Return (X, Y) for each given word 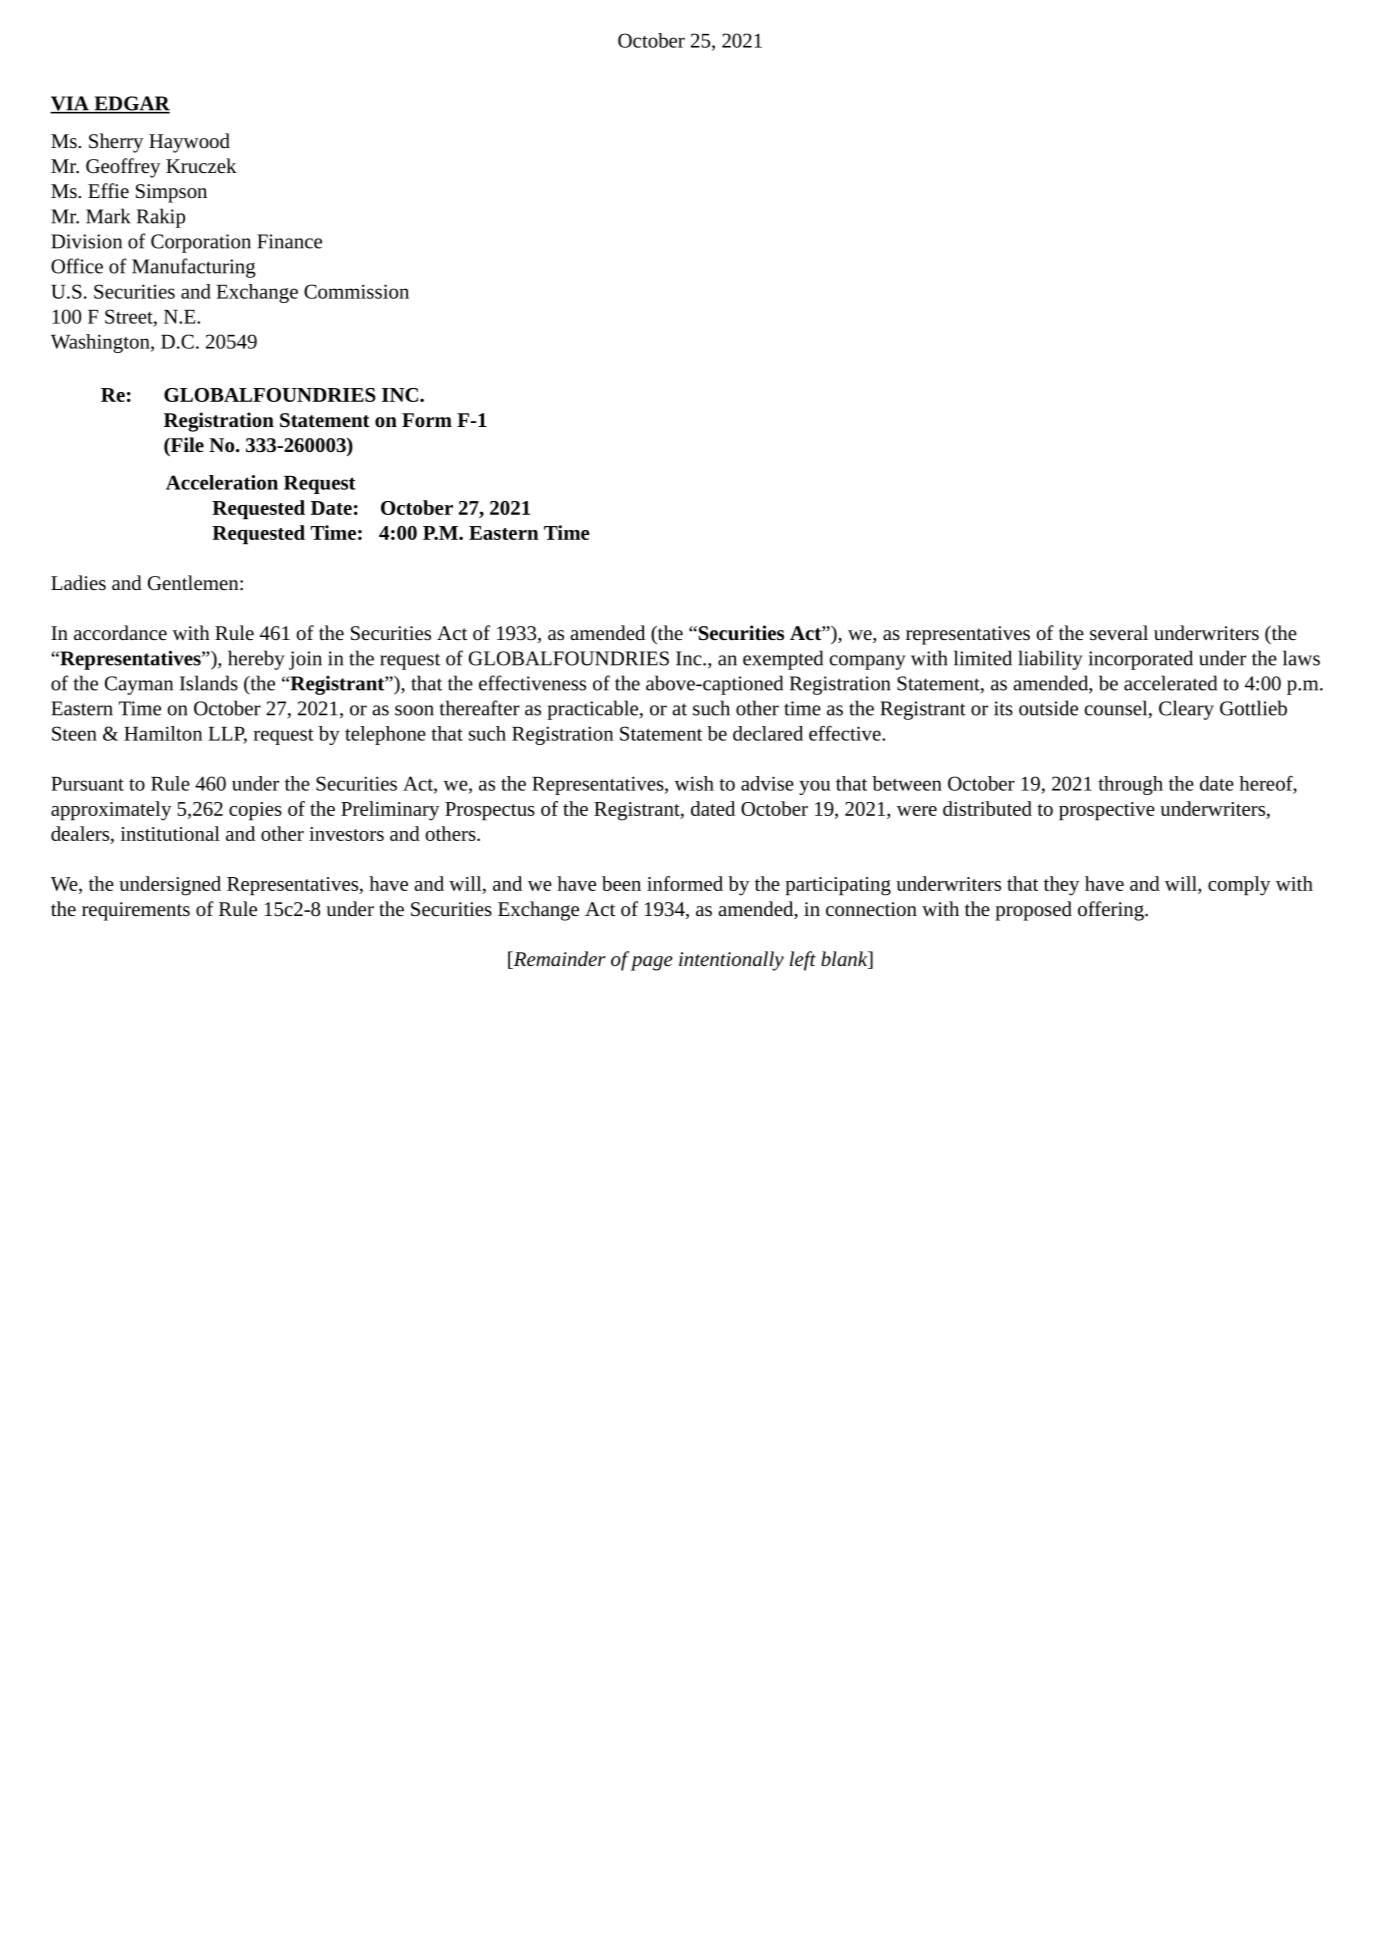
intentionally (731, 961)
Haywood (189, 143)
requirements (136, 911)
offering (1112, 911)
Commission (356, 291)
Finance (289, 241)
